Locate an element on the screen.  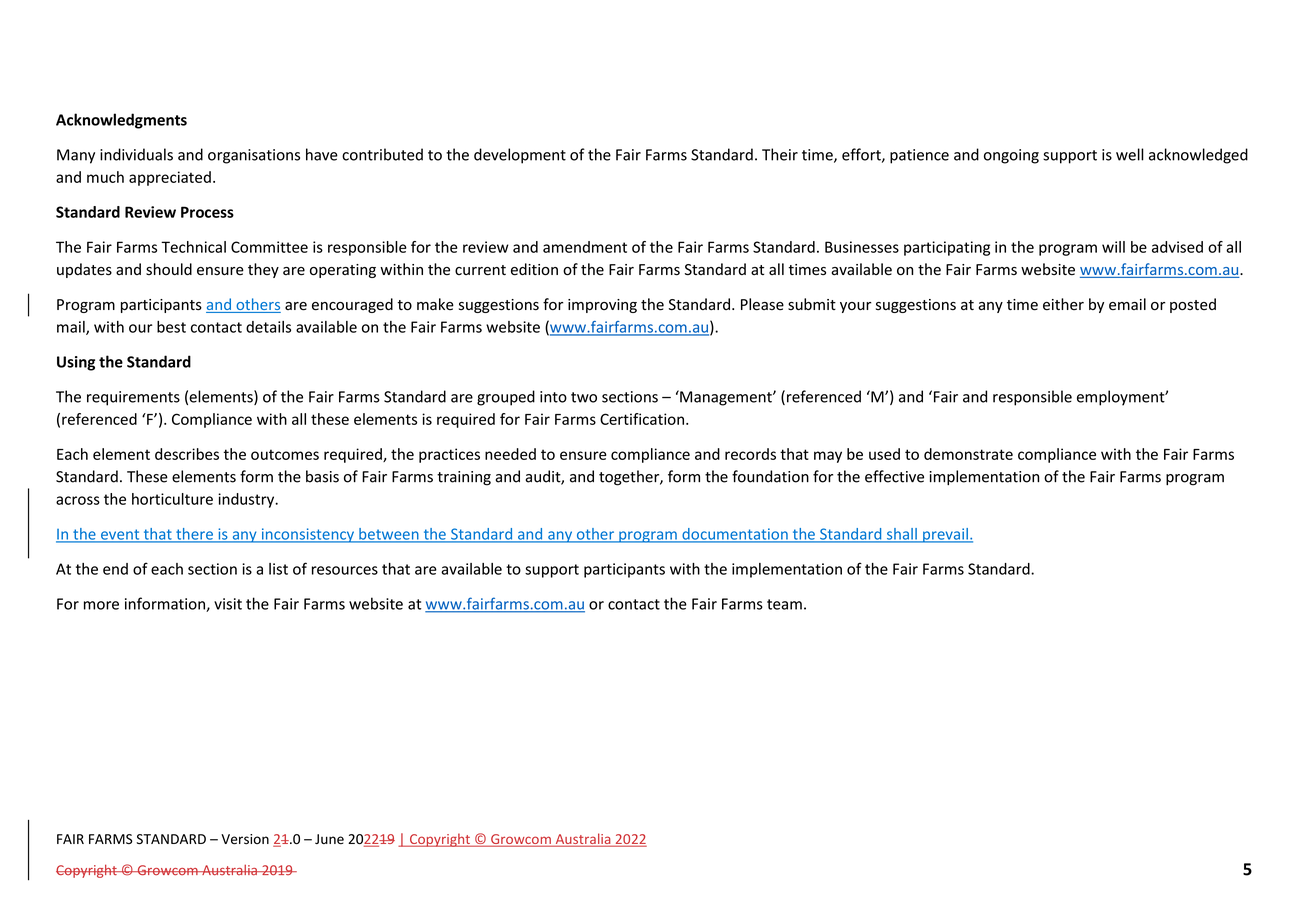
visit is located at coordinates (228, 604).
